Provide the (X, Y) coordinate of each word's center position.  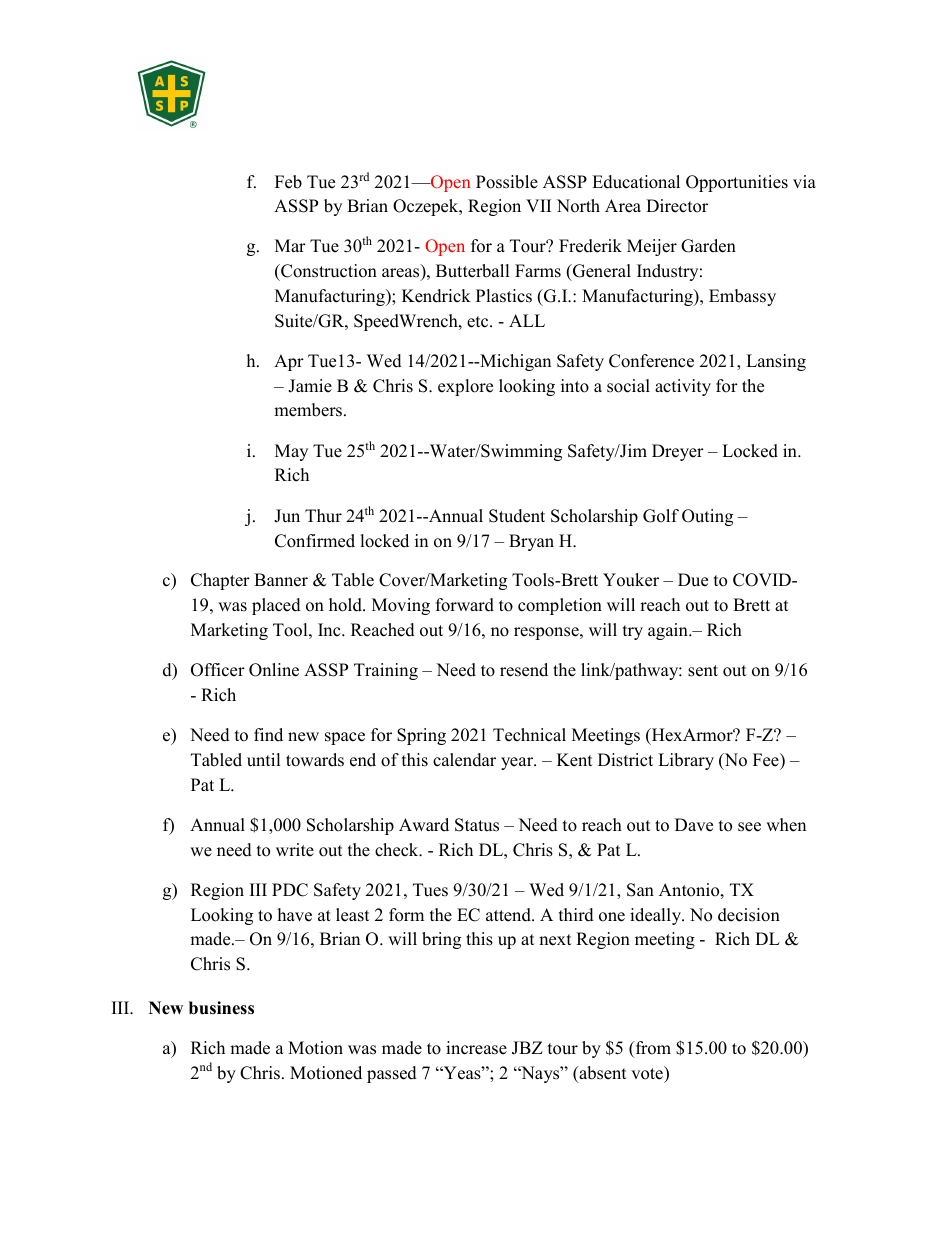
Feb (288, 182)
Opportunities (737, 183)
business (221, 1008)
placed (276, 606)
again (669, 631)
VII (538, 205)
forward (465, 605)
